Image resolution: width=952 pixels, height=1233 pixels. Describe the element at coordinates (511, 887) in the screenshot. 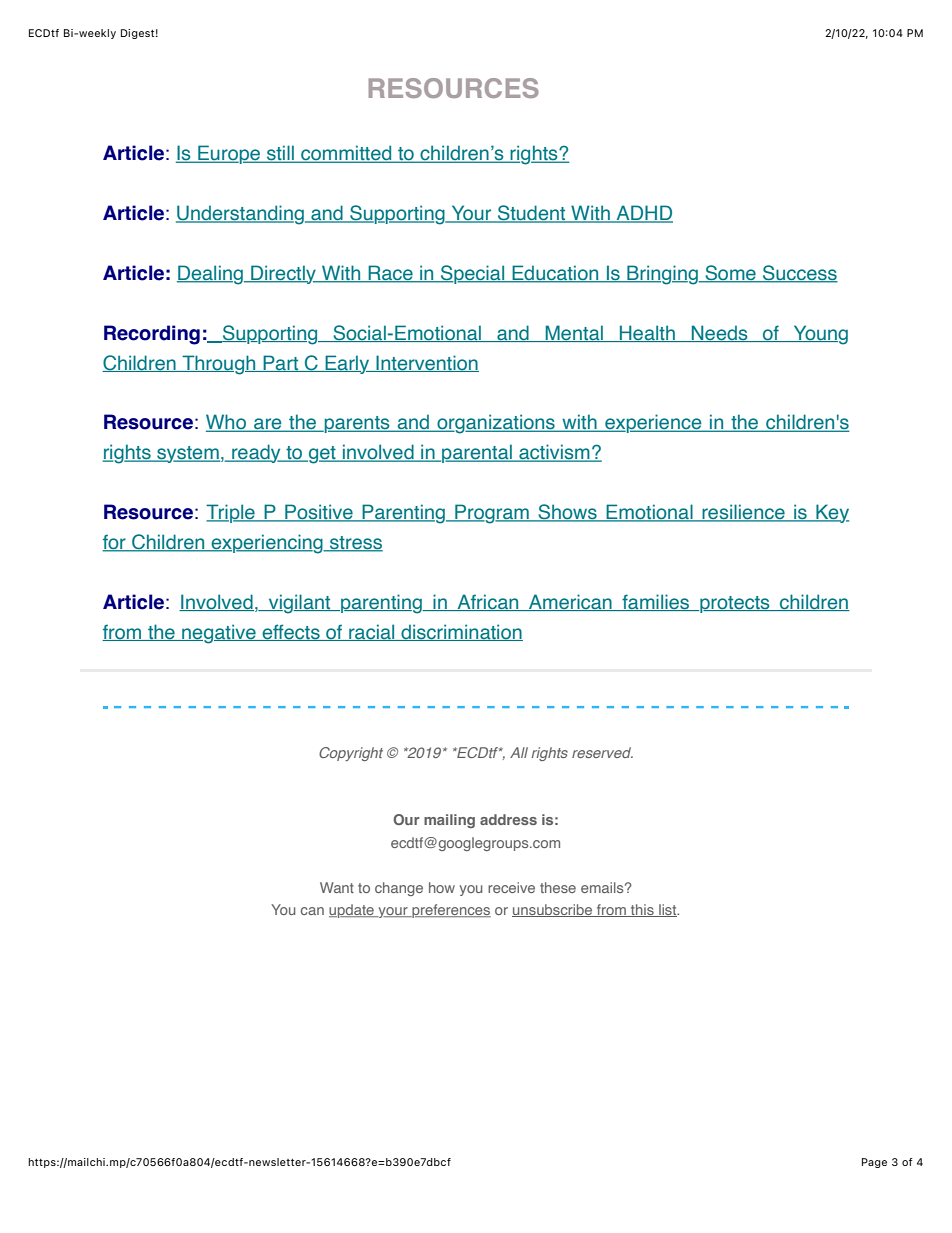

I see `receive` at that location.
